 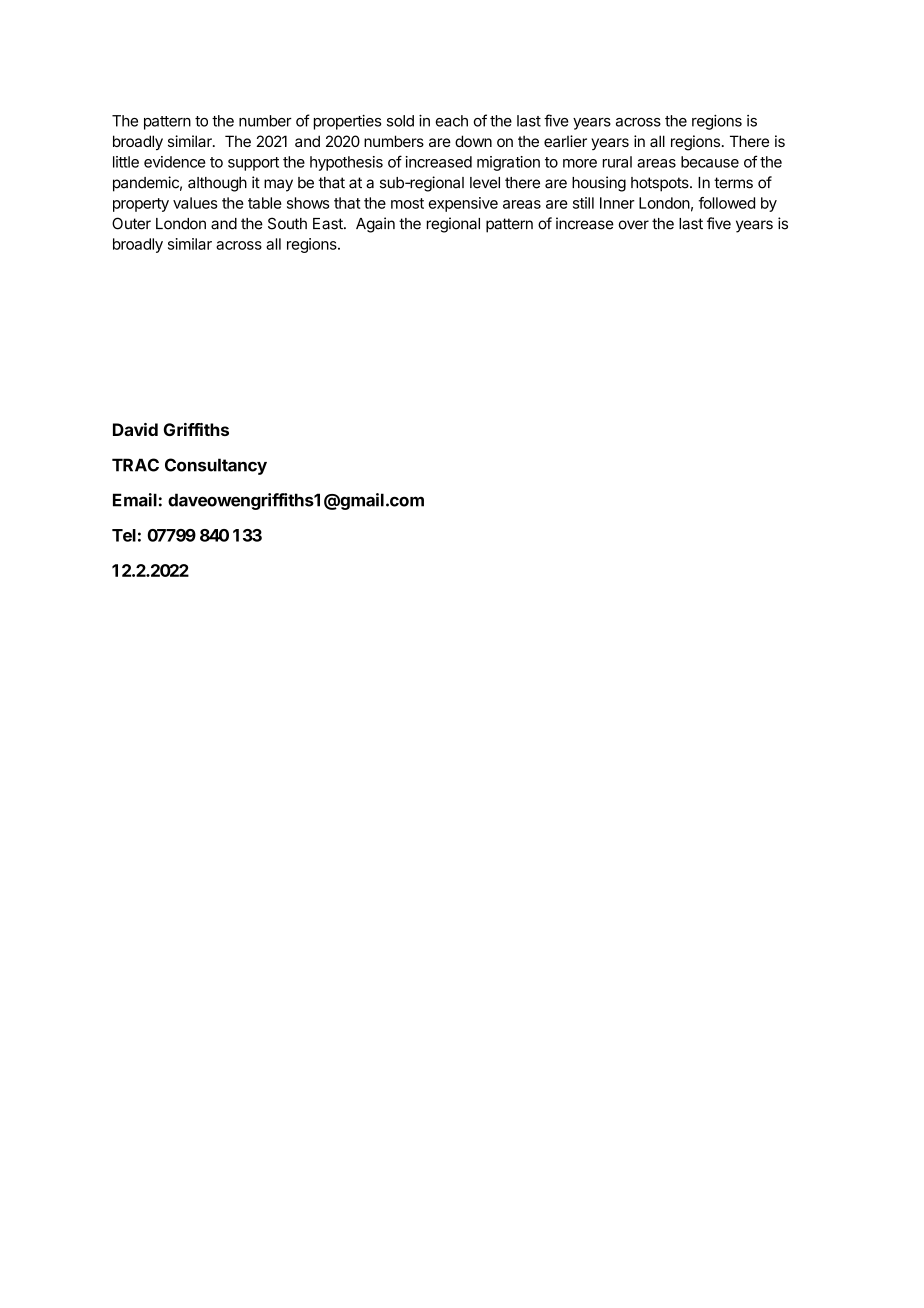 What do you see at coordinates (135, 465) in the screenshot?
I see `TRAC` at bounding box center [135, 465].
